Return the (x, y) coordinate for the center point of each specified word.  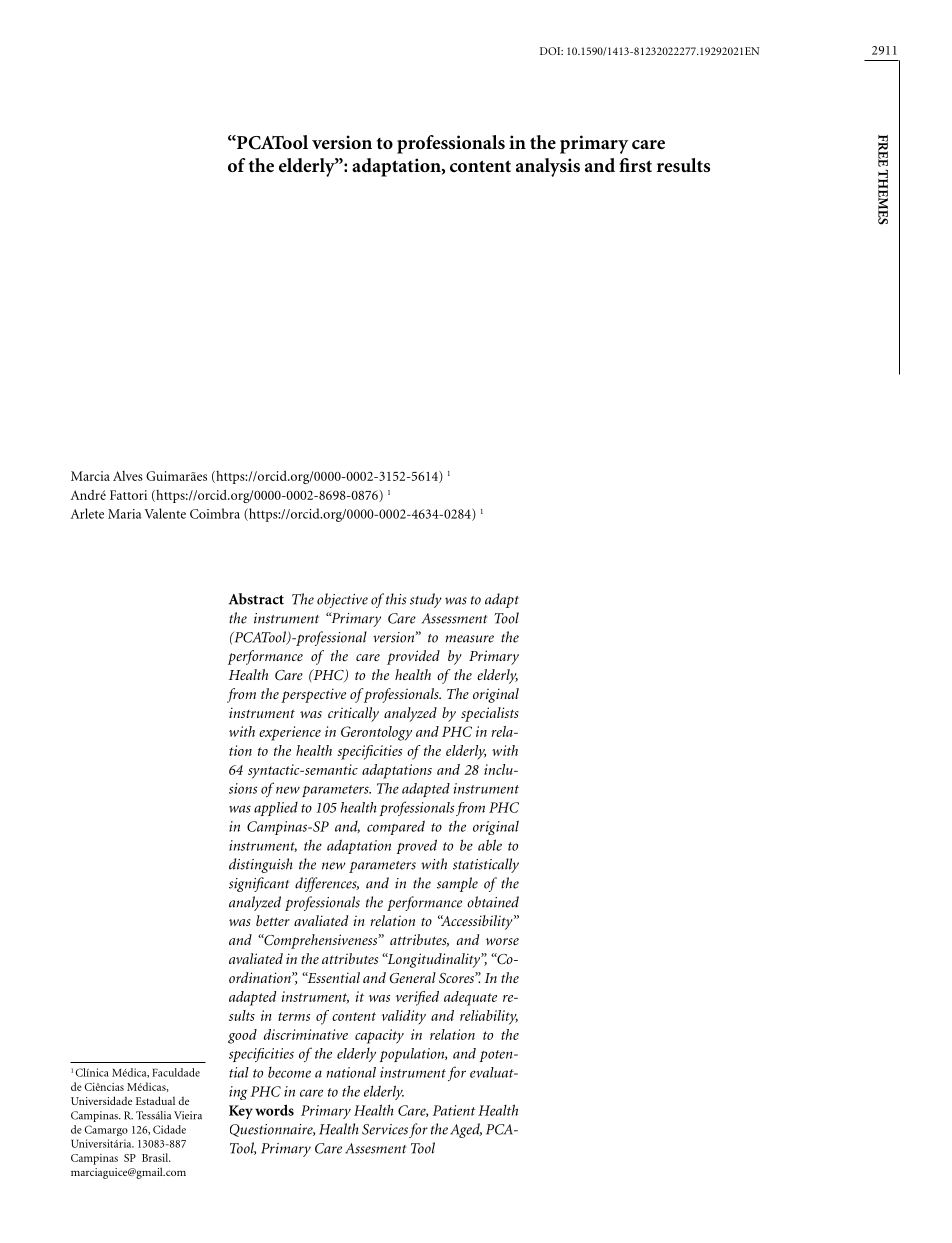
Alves (128, 476)
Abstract (256, 599)
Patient (454, 1110)
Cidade (169, 1129)
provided (413, 657)
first (635, 165)
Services (385, 1129)
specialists (490, 714)
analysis (548, 167)
